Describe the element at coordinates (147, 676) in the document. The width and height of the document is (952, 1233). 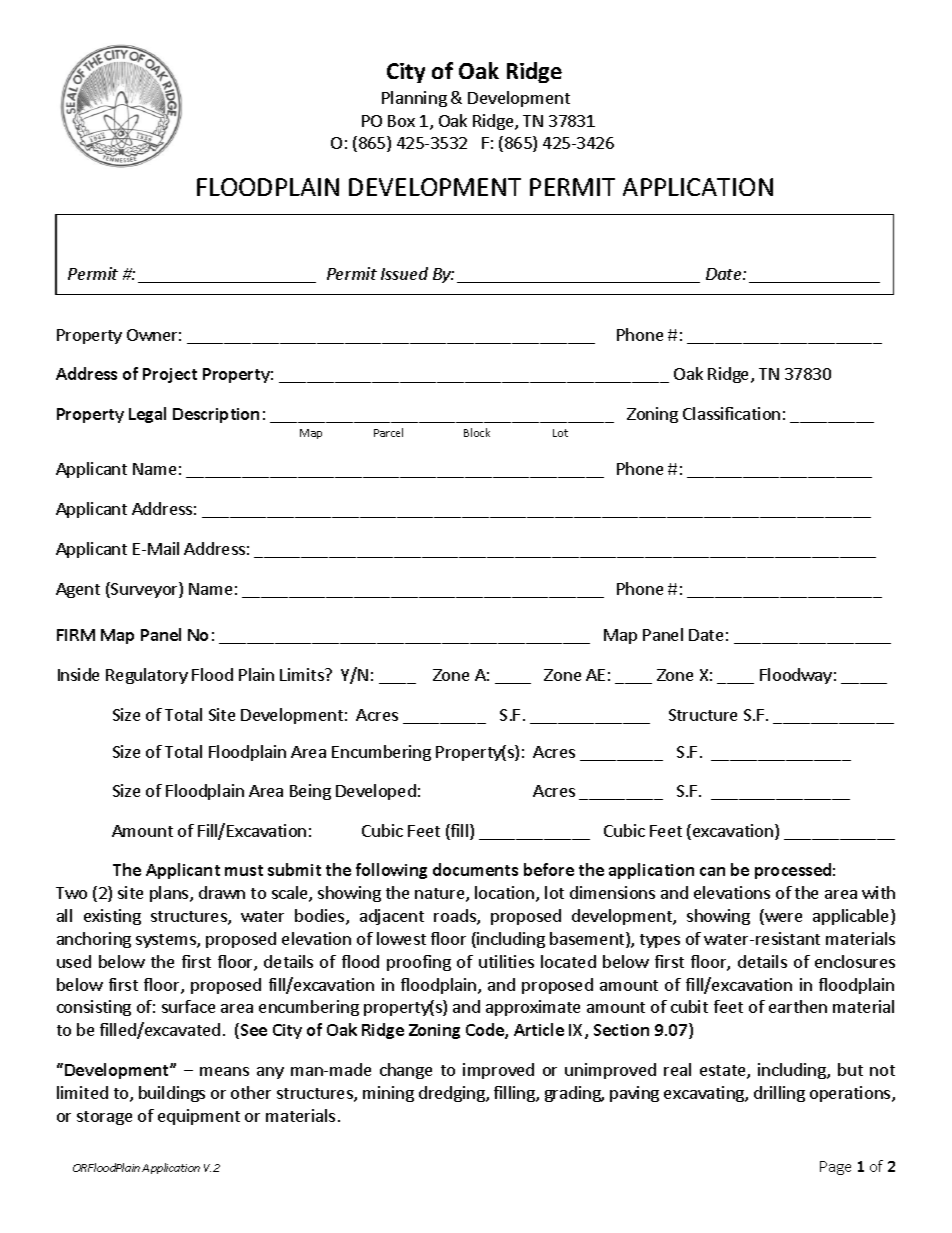
I see `Regulatory` at that location.
